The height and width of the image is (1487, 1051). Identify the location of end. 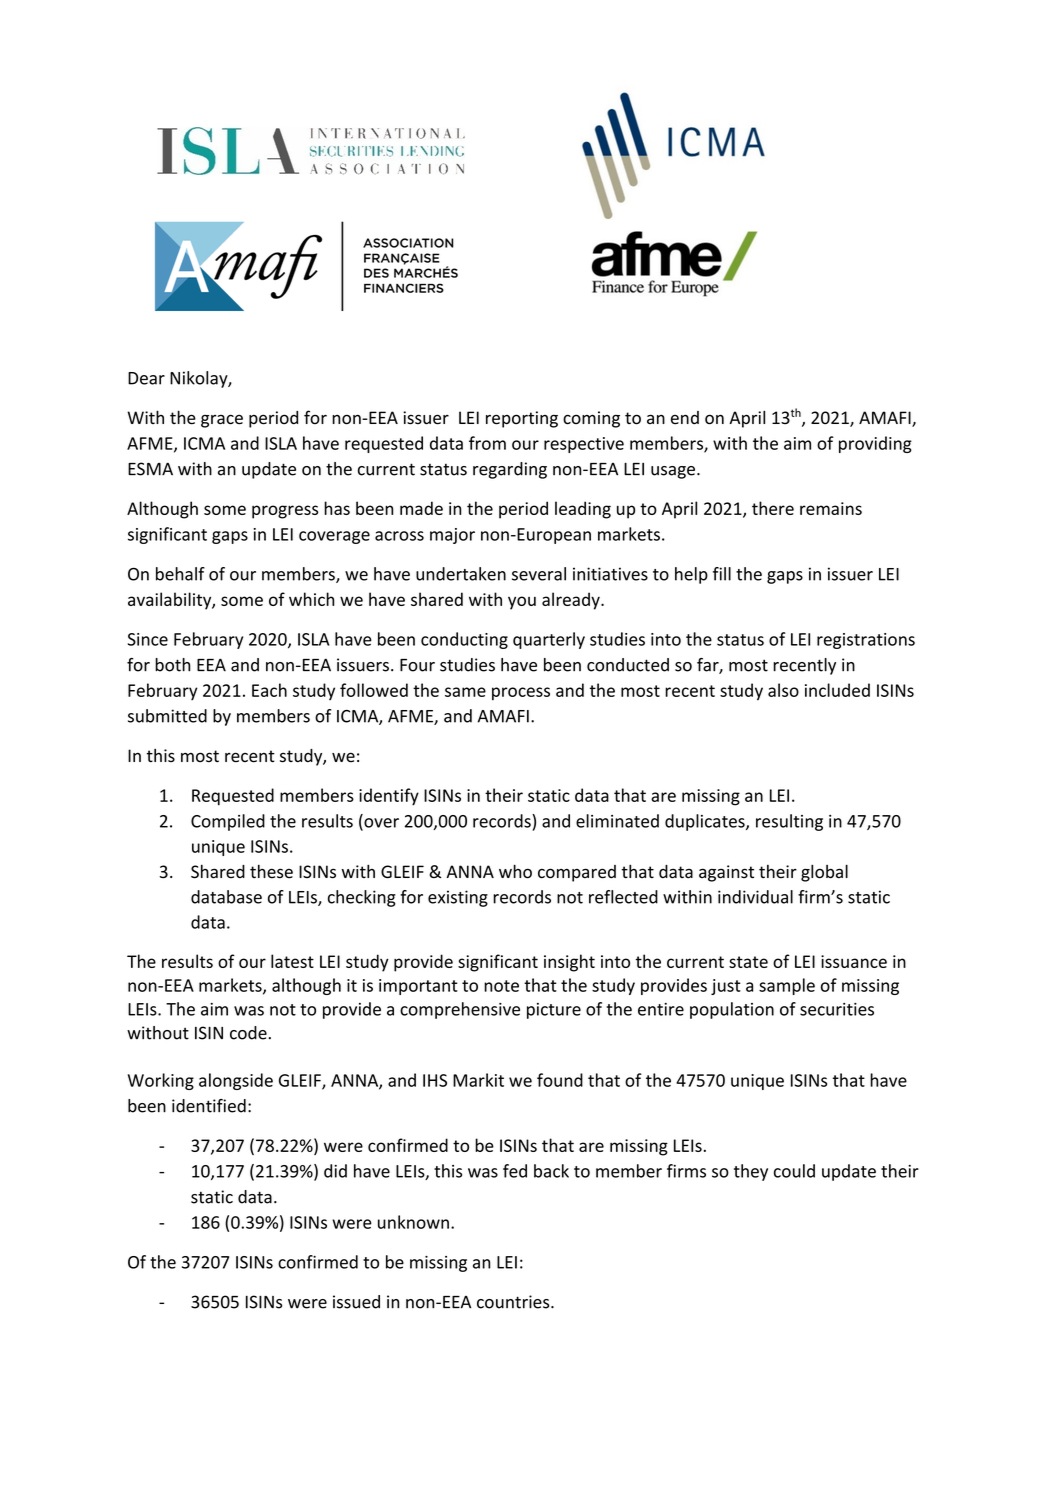
(685, 418).
